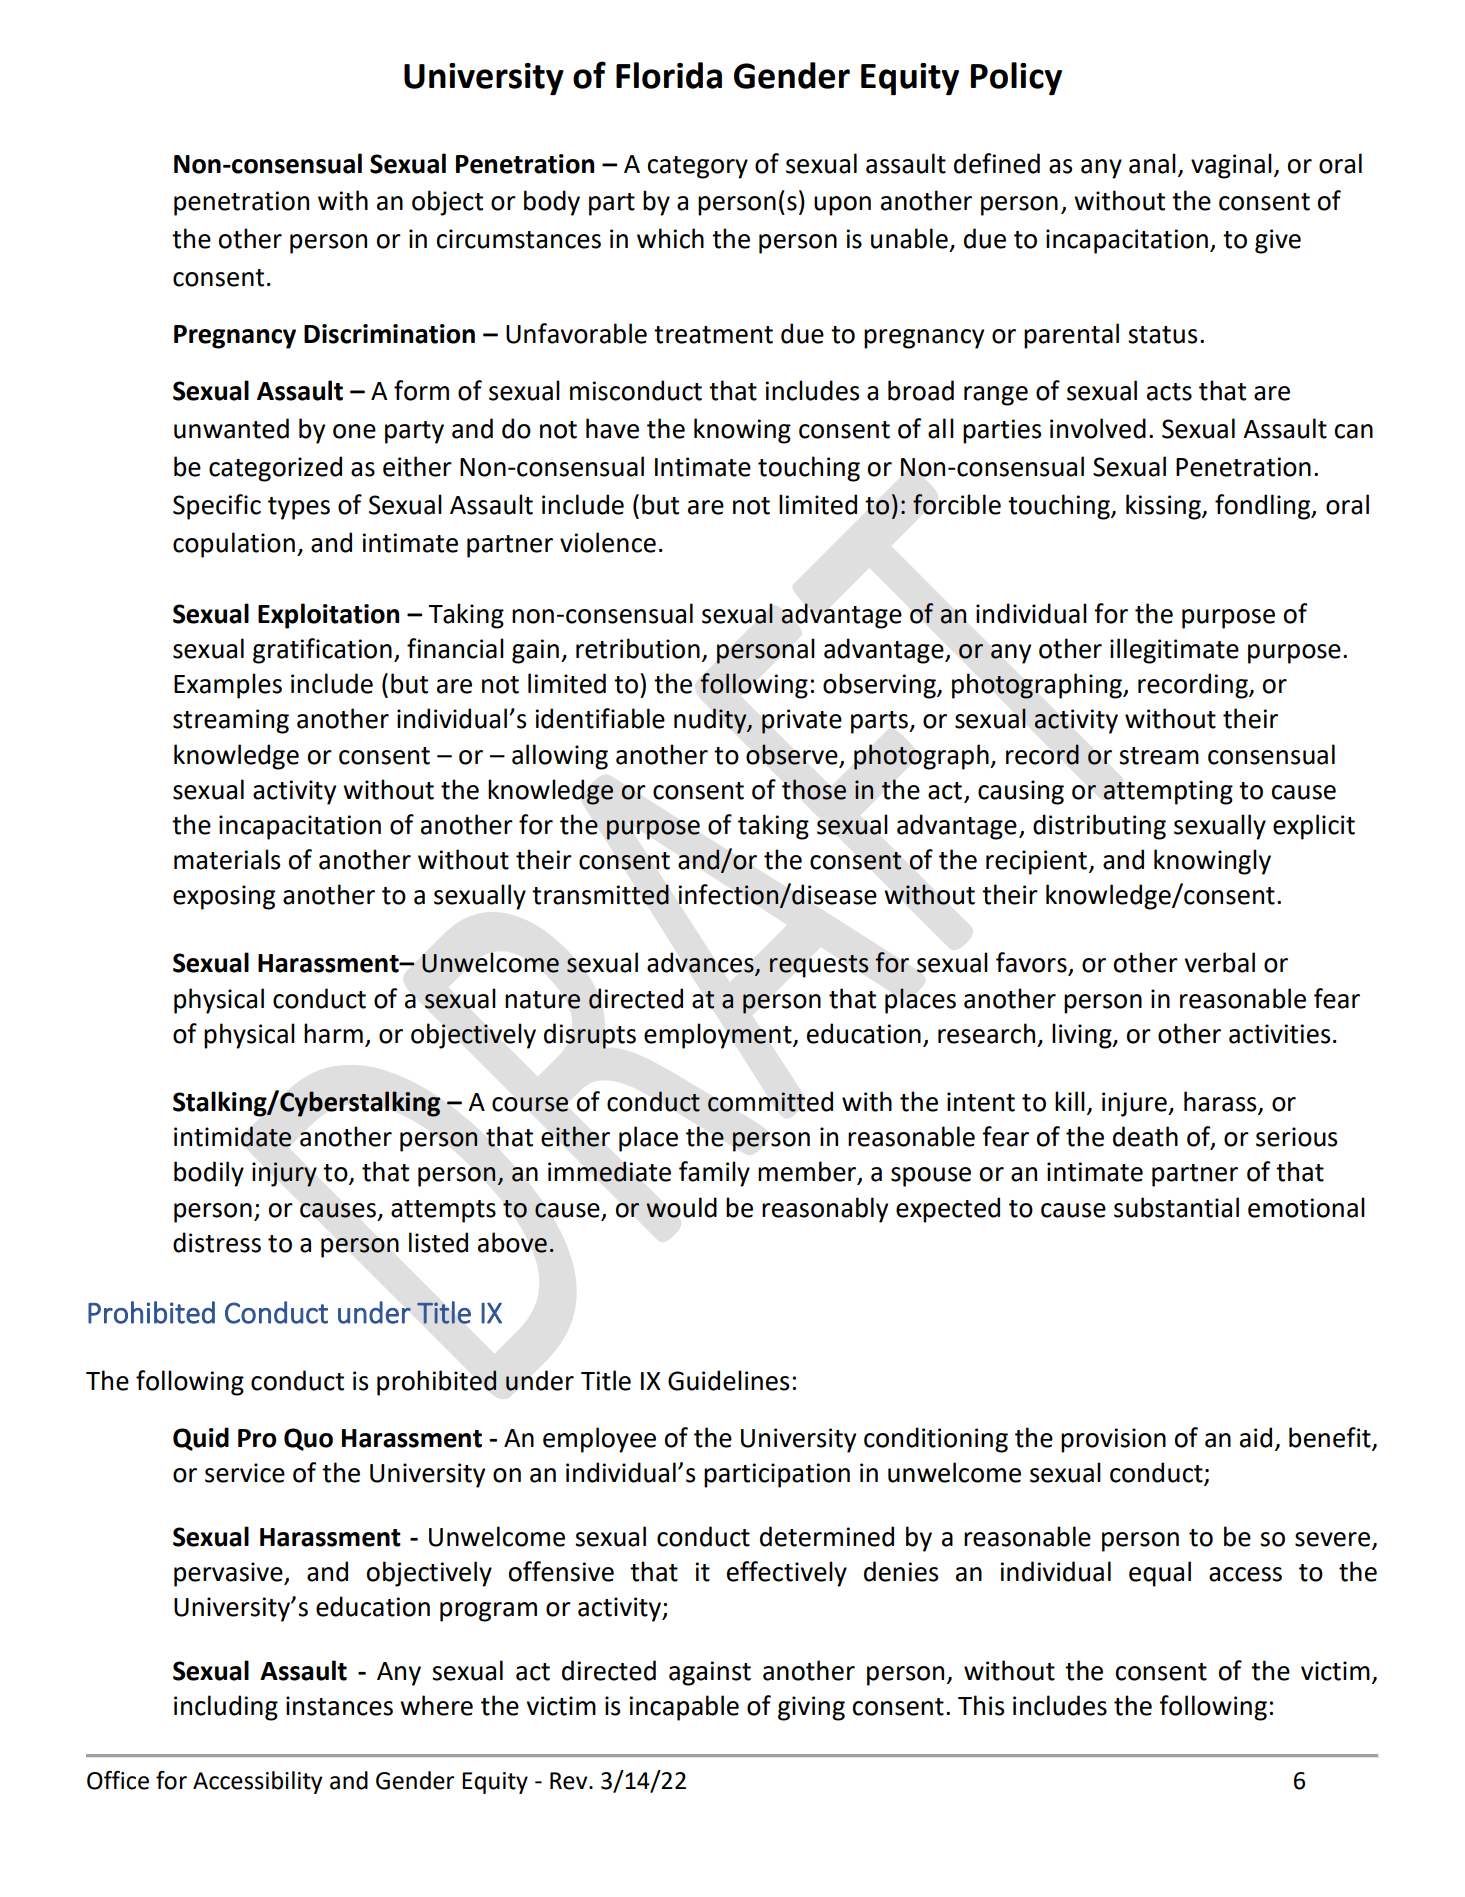 The image size is (1465, 1897). I want to click on circumstances, so click(519, 239).
